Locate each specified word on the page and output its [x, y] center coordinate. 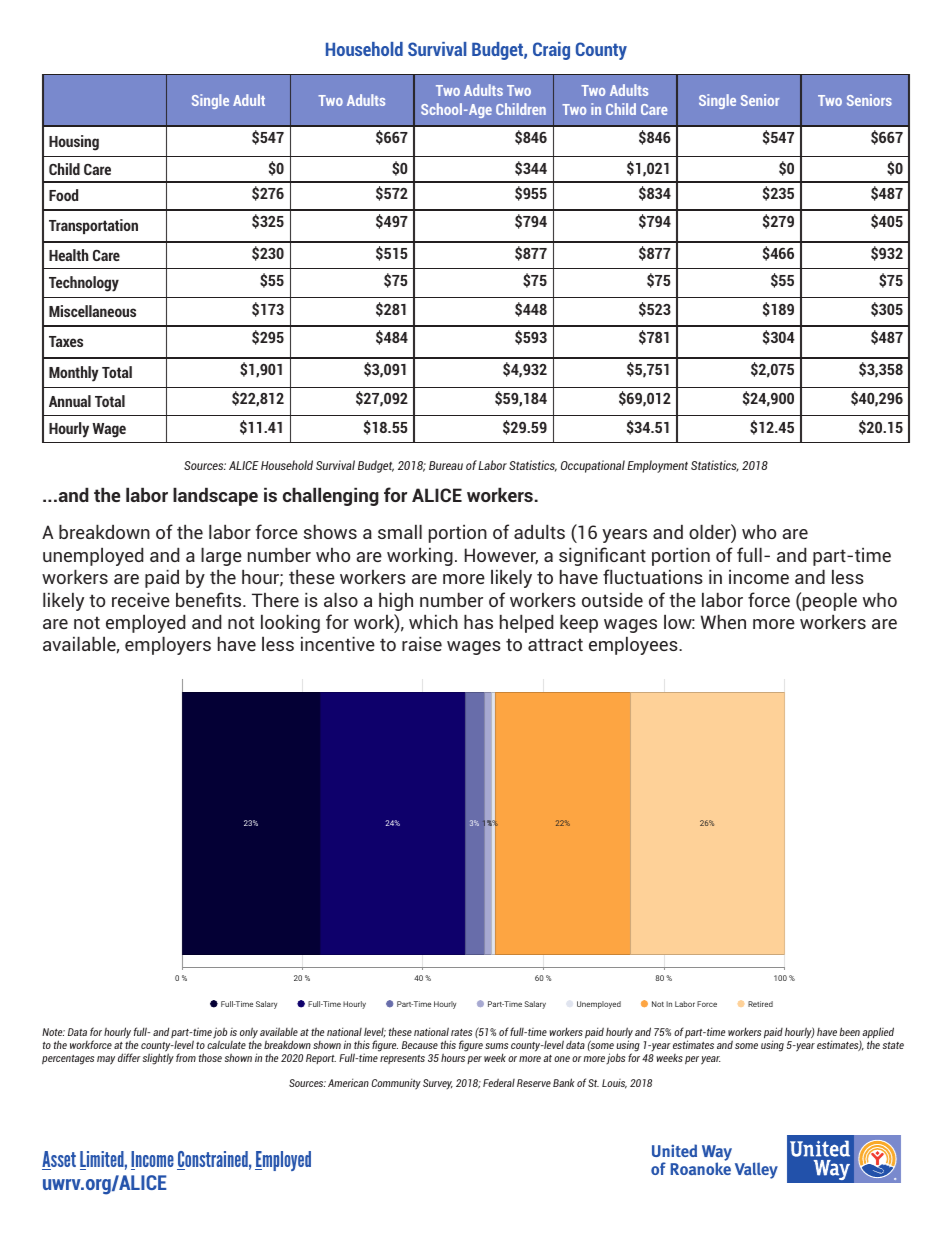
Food [63, 195]
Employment [657, 466]
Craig [551, 51]
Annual [70, 401]
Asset [59, 1160]
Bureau [446, 465]
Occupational [593, 466]
